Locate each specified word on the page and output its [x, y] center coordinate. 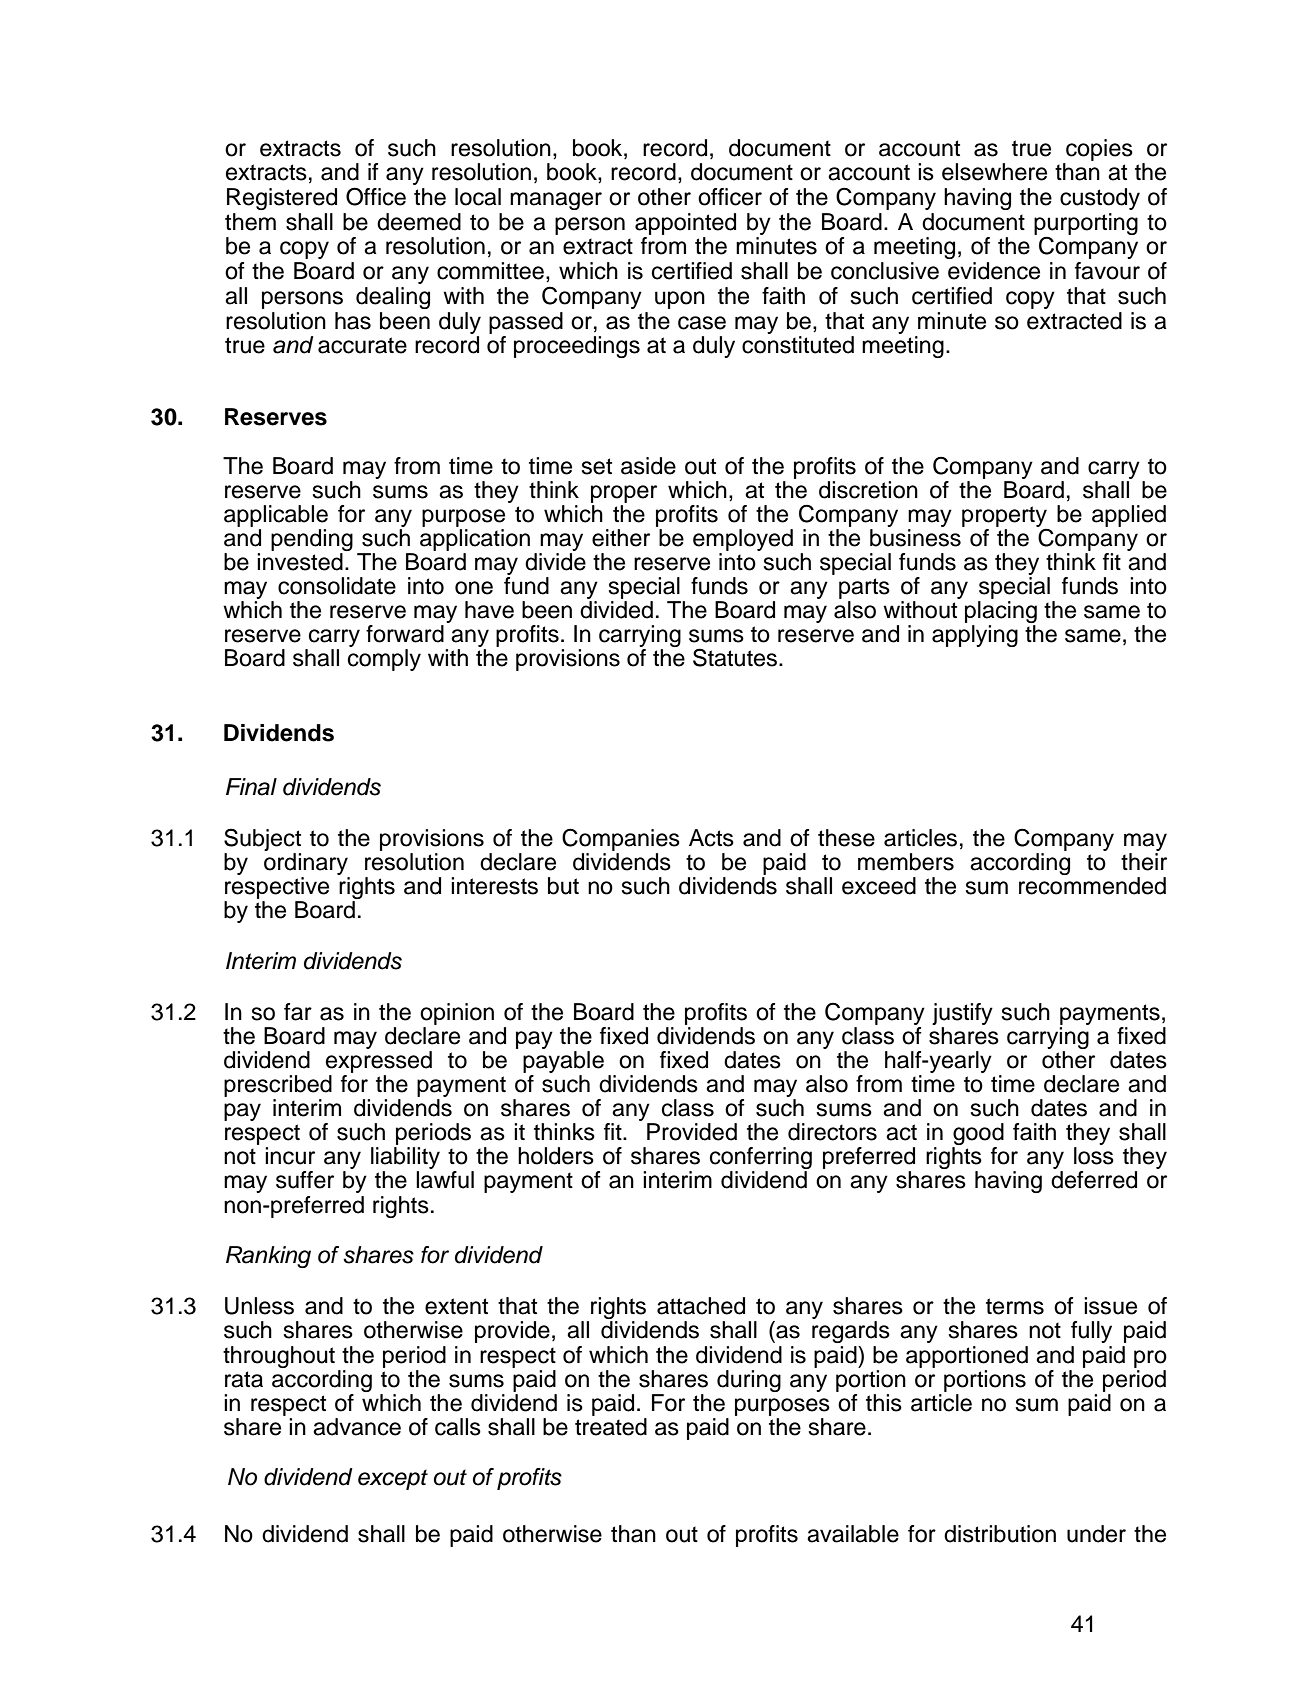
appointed [685, 224]
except [393, 1479]
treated [611, 1425]
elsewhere [994, 172]
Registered [282, 199]
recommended [1092, 886]
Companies [621, 839]
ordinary [306, 864]
